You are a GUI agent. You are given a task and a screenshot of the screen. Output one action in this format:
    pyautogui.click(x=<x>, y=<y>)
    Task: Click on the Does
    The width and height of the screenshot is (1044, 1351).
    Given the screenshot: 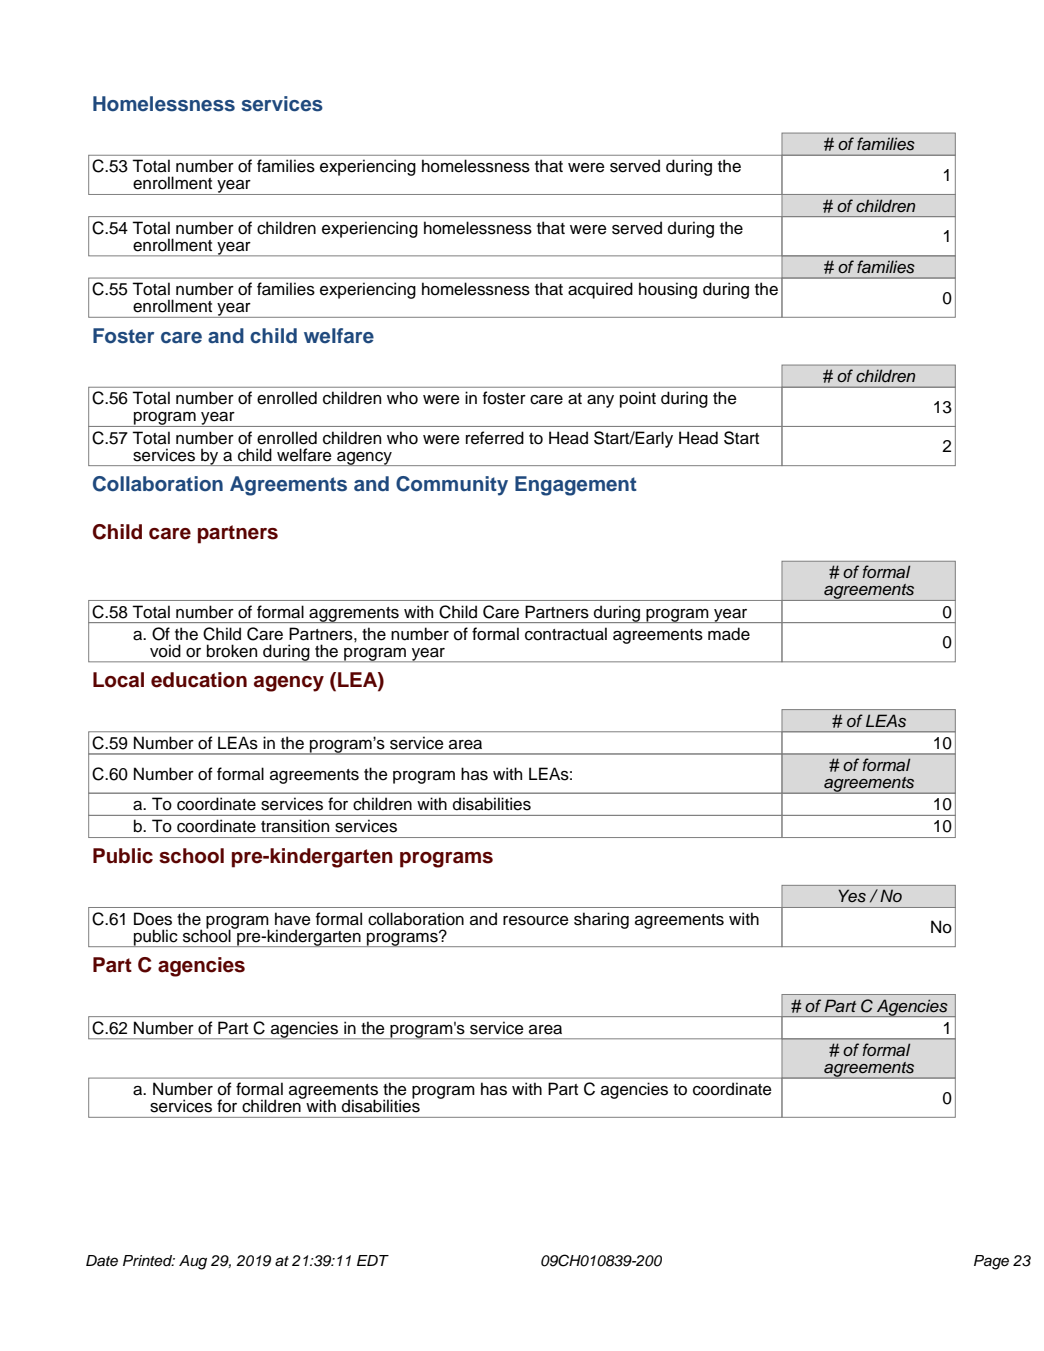 What is the action you would take?
    pyautogui.click(x=153, y=919)
